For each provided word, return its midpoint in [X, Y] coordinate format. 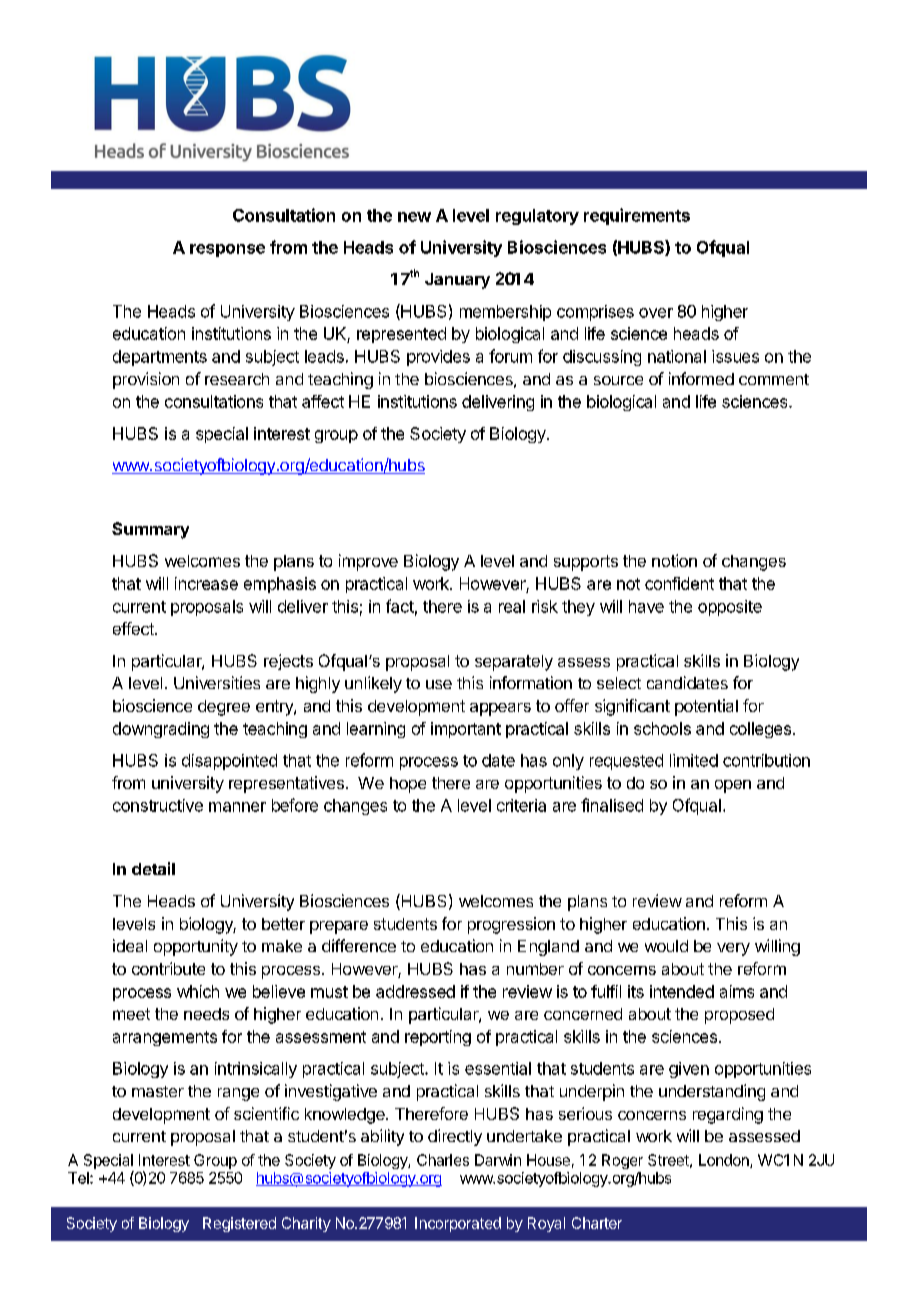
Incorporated [458, 1224]
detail [153, 868]
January [457, 281]
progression [511, 925]
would [666, 946]
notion [674, 560]
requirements [637, 216]
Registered [239, 1224]
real [512, 606]
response [227, 250]
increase [206, 583]
